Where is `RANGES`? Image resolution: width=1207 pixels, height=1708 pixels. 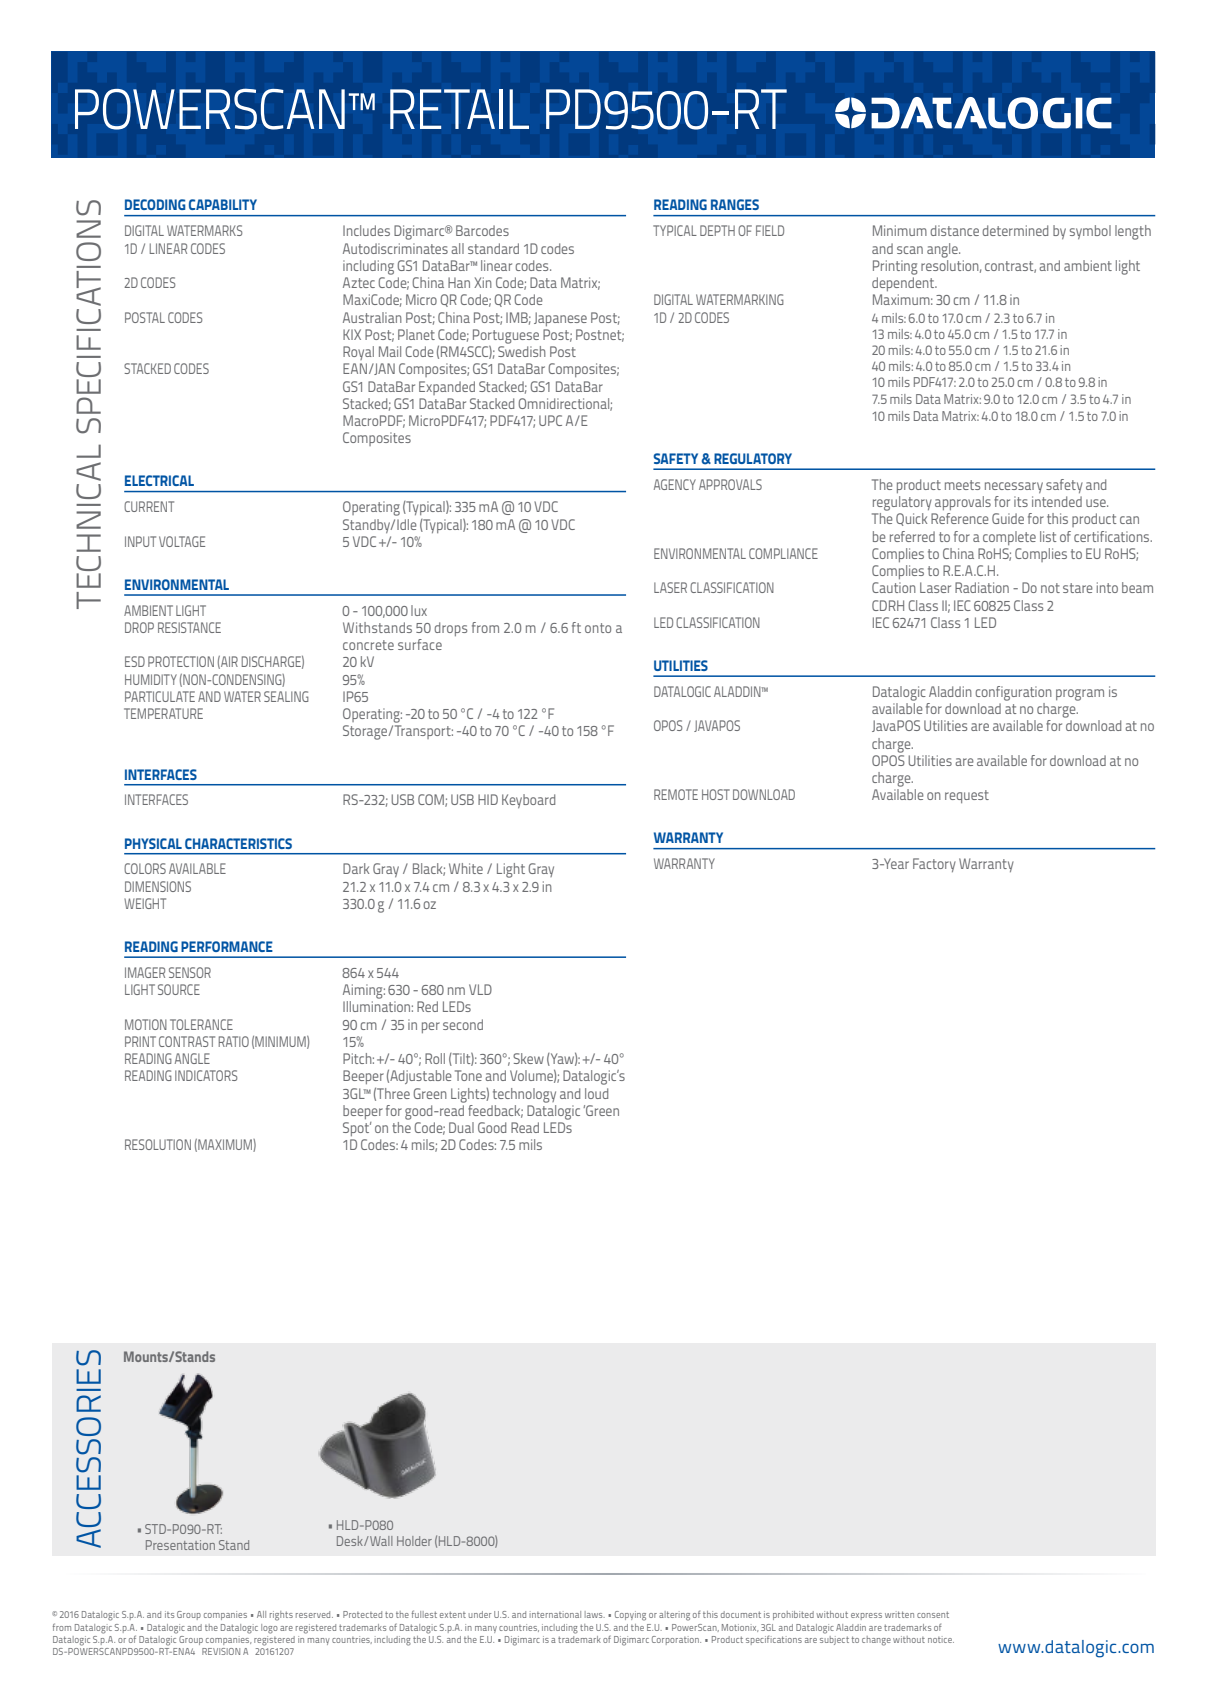 RANGES is located at coordinates (735, 204).
